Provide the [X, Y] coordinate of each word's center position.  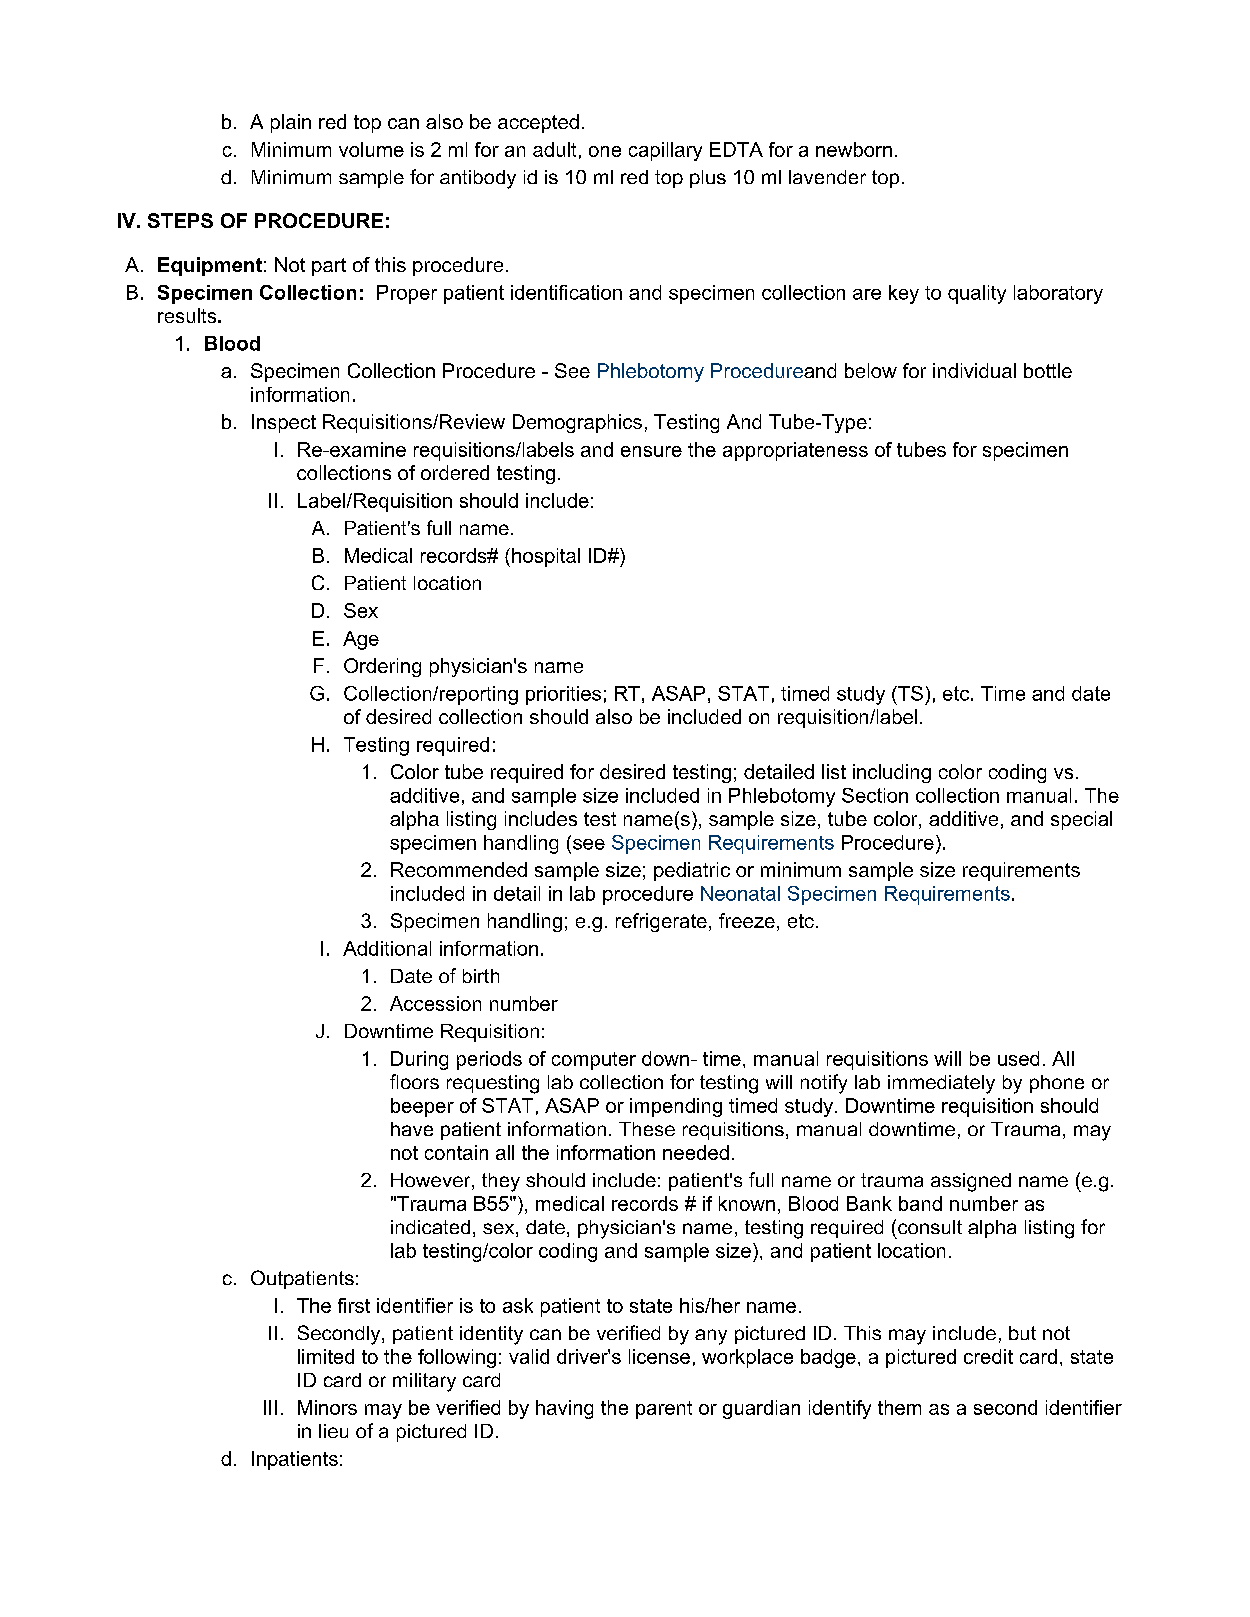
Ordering [382, 667]
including [892, 773]
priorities [563, 695]
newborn [854, 149]
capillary [665, 151]
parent [664, 1410]
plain [291, 123]
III [270, 1407]
